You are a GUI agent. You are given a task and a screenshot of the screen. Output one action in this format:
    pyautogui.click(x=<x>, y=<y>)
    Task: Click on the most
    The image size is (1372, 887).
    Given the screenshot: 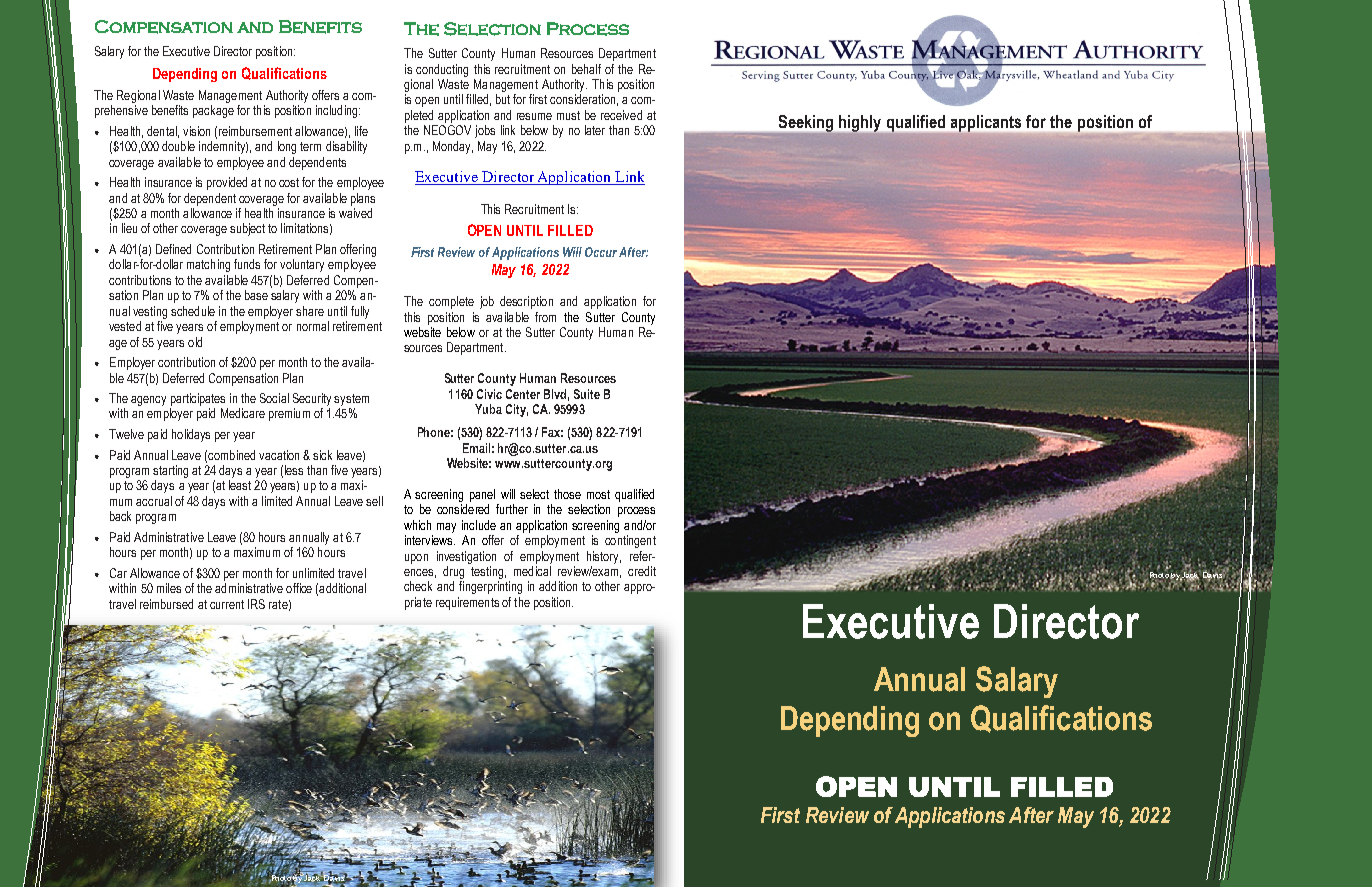 What is the action you would take?
    pyautogui.click(x=598, y=494)
